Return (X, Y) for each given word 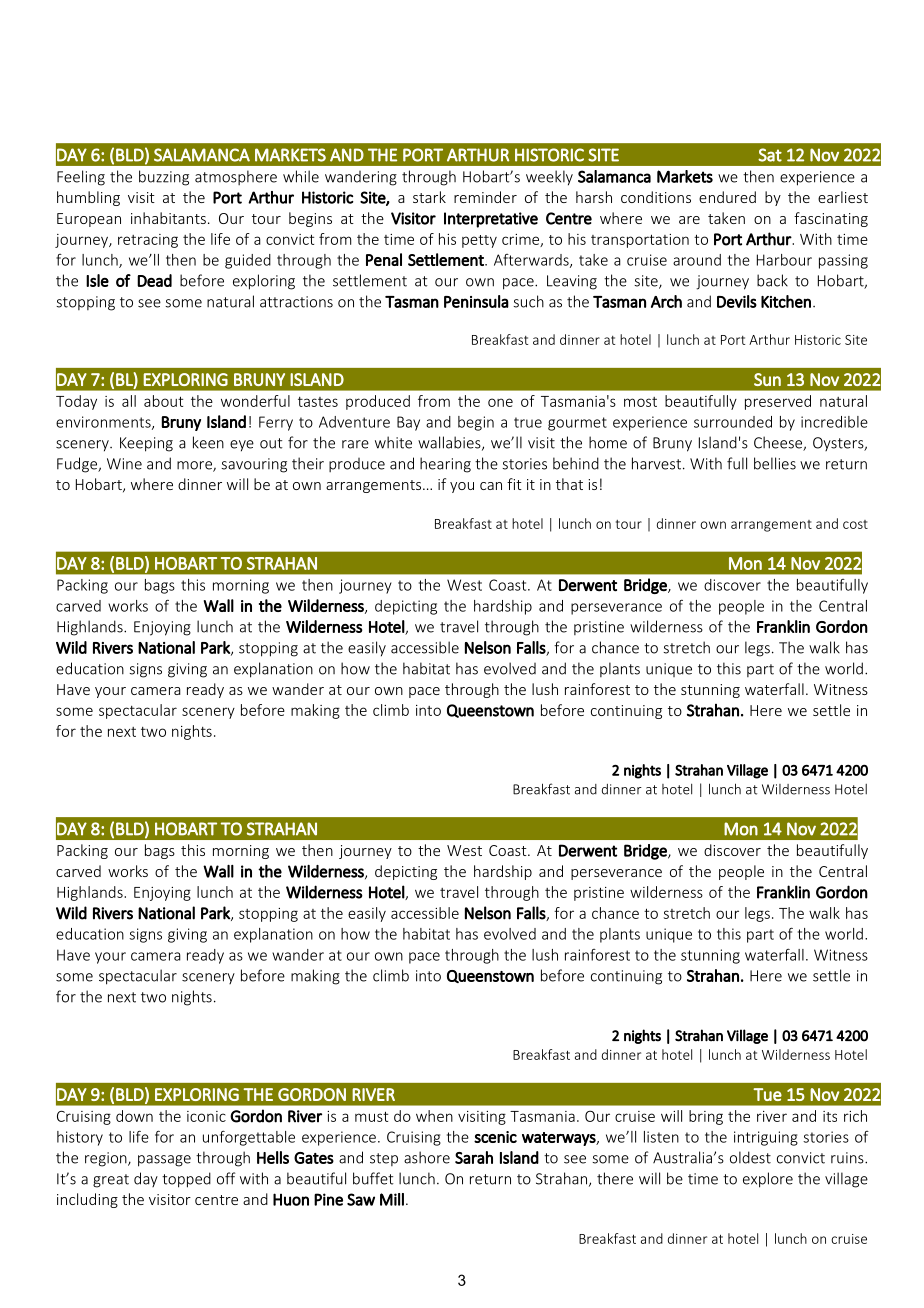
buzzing (164, 178)
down (134, 1116)
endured (727, 197)
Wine (124, 464)
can (491, 486)
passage (164, 1161)
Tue (767, 1094)
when (434, 1116)
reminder (485, 197)
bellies (775, 463)
